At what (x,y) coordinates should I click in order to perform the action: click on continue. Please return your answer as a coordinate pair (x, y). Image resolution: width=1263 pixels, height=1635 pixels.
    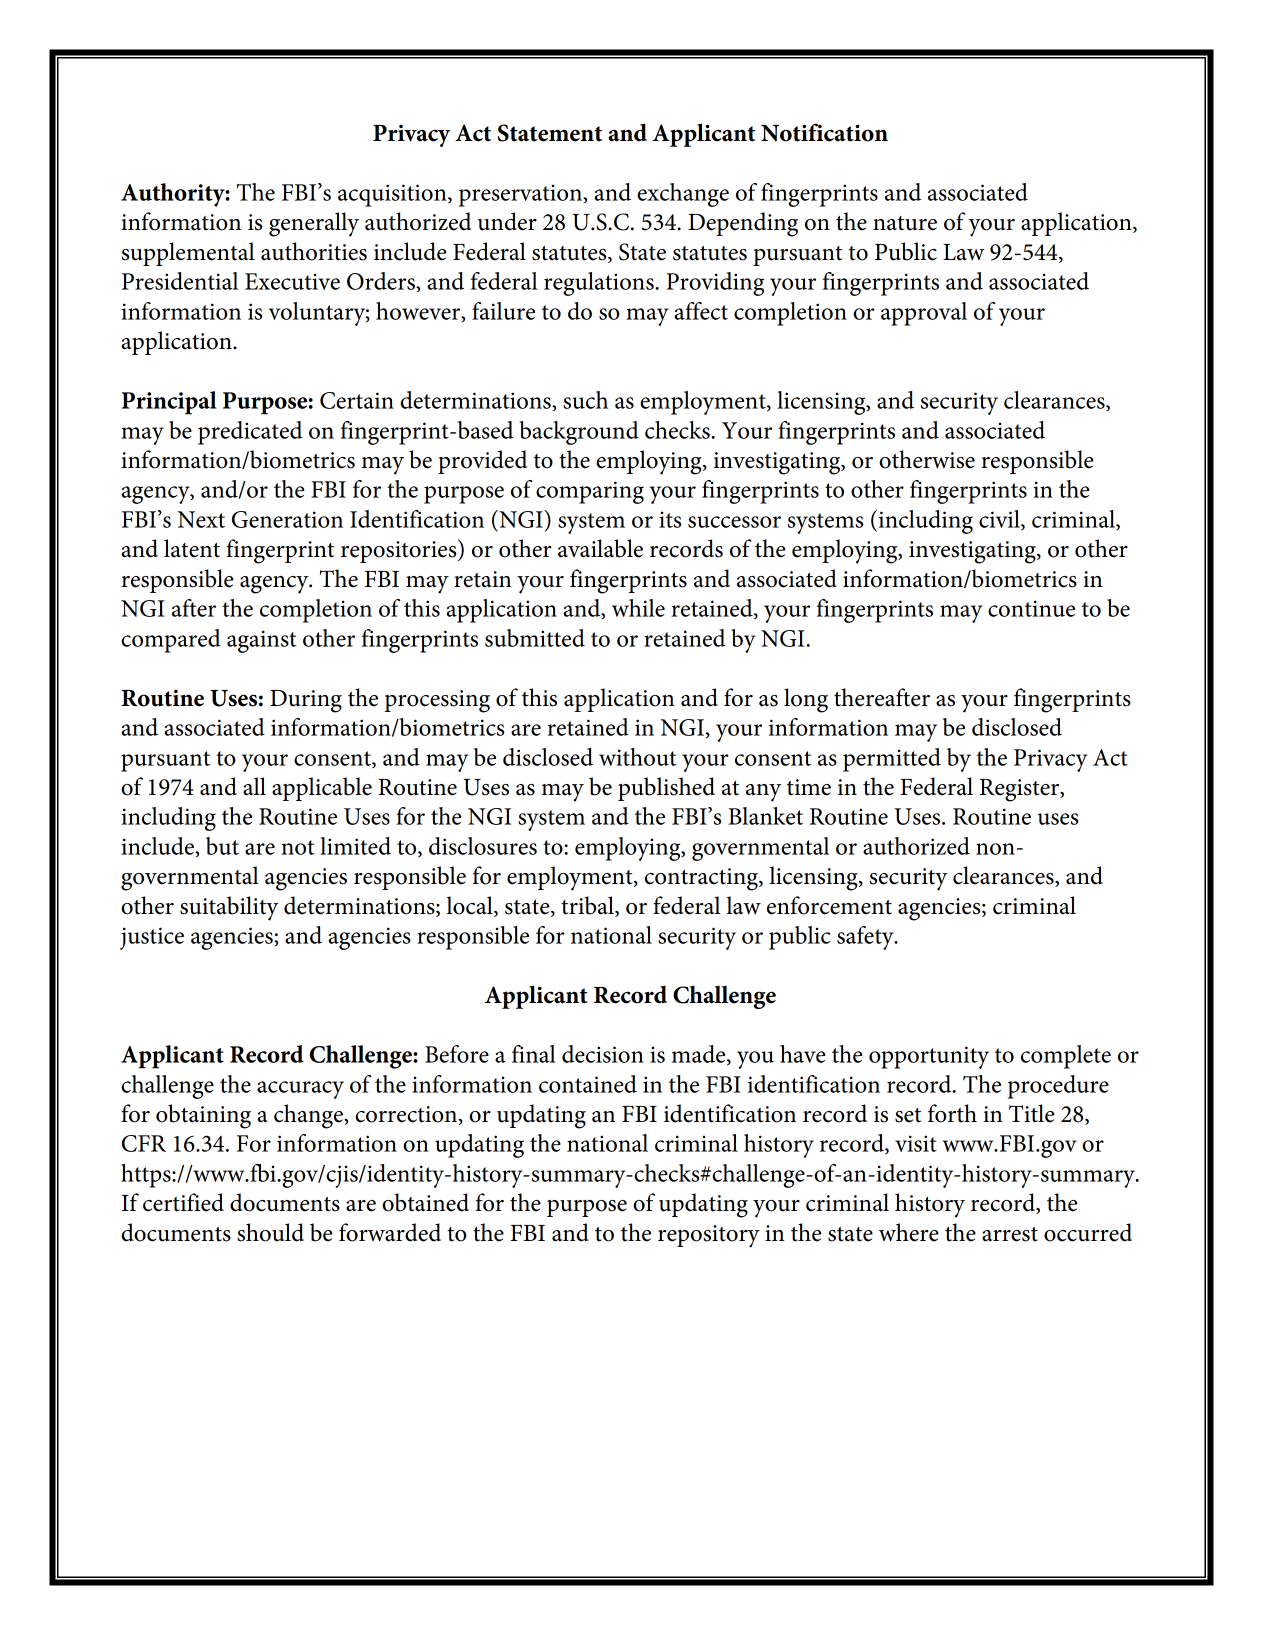
    Looking at the image, I should click on (1031, 608).
